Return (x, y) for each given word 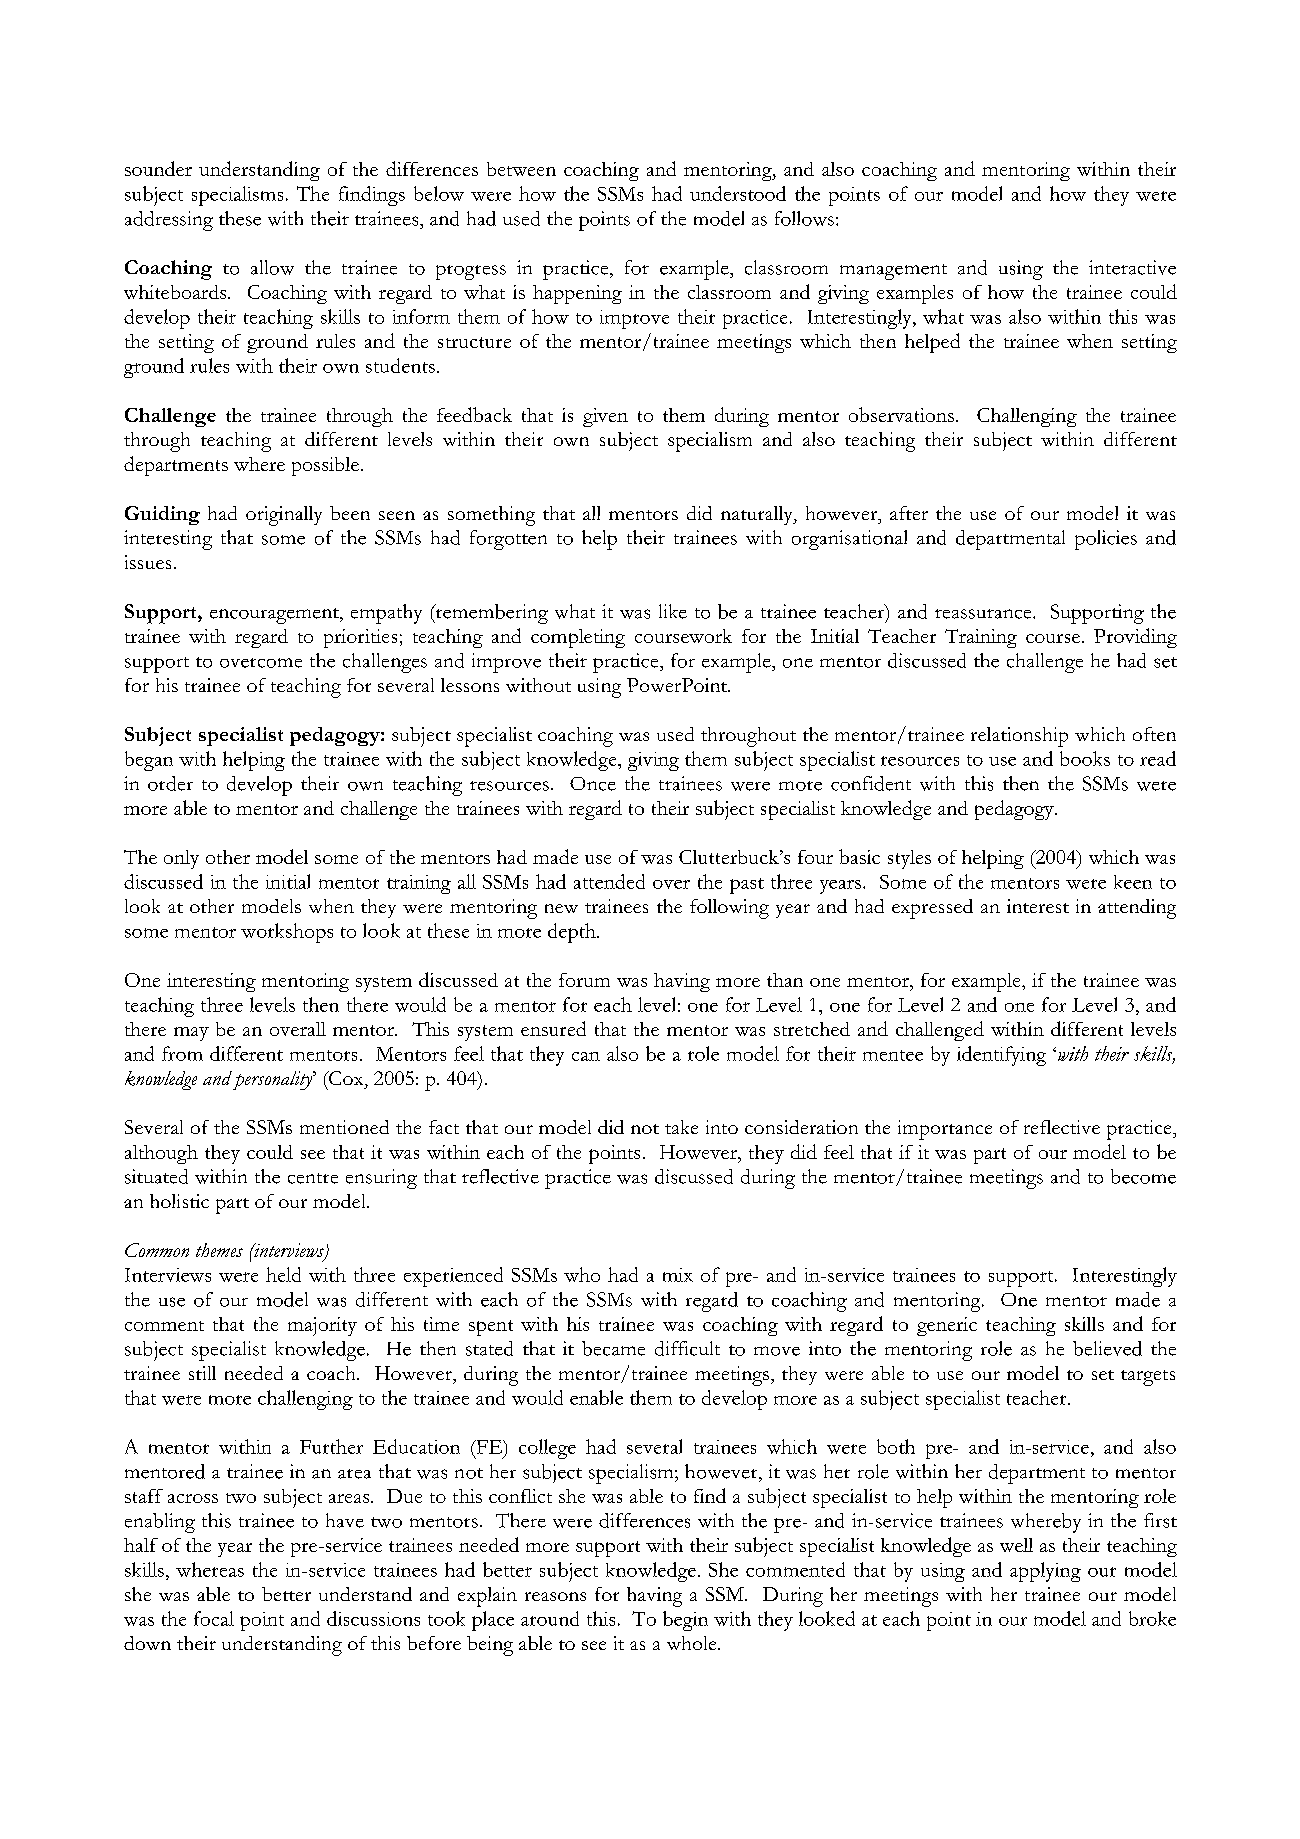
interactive (1132, 267)
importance (945, 1130)
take (681, 1127)
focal (214, 1618)
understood (738, 193)
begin (685, 1621)
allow (272, 267)
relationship (1019, 737)
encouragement (275, 616)
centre (313, 1178)
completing (578, 638)
